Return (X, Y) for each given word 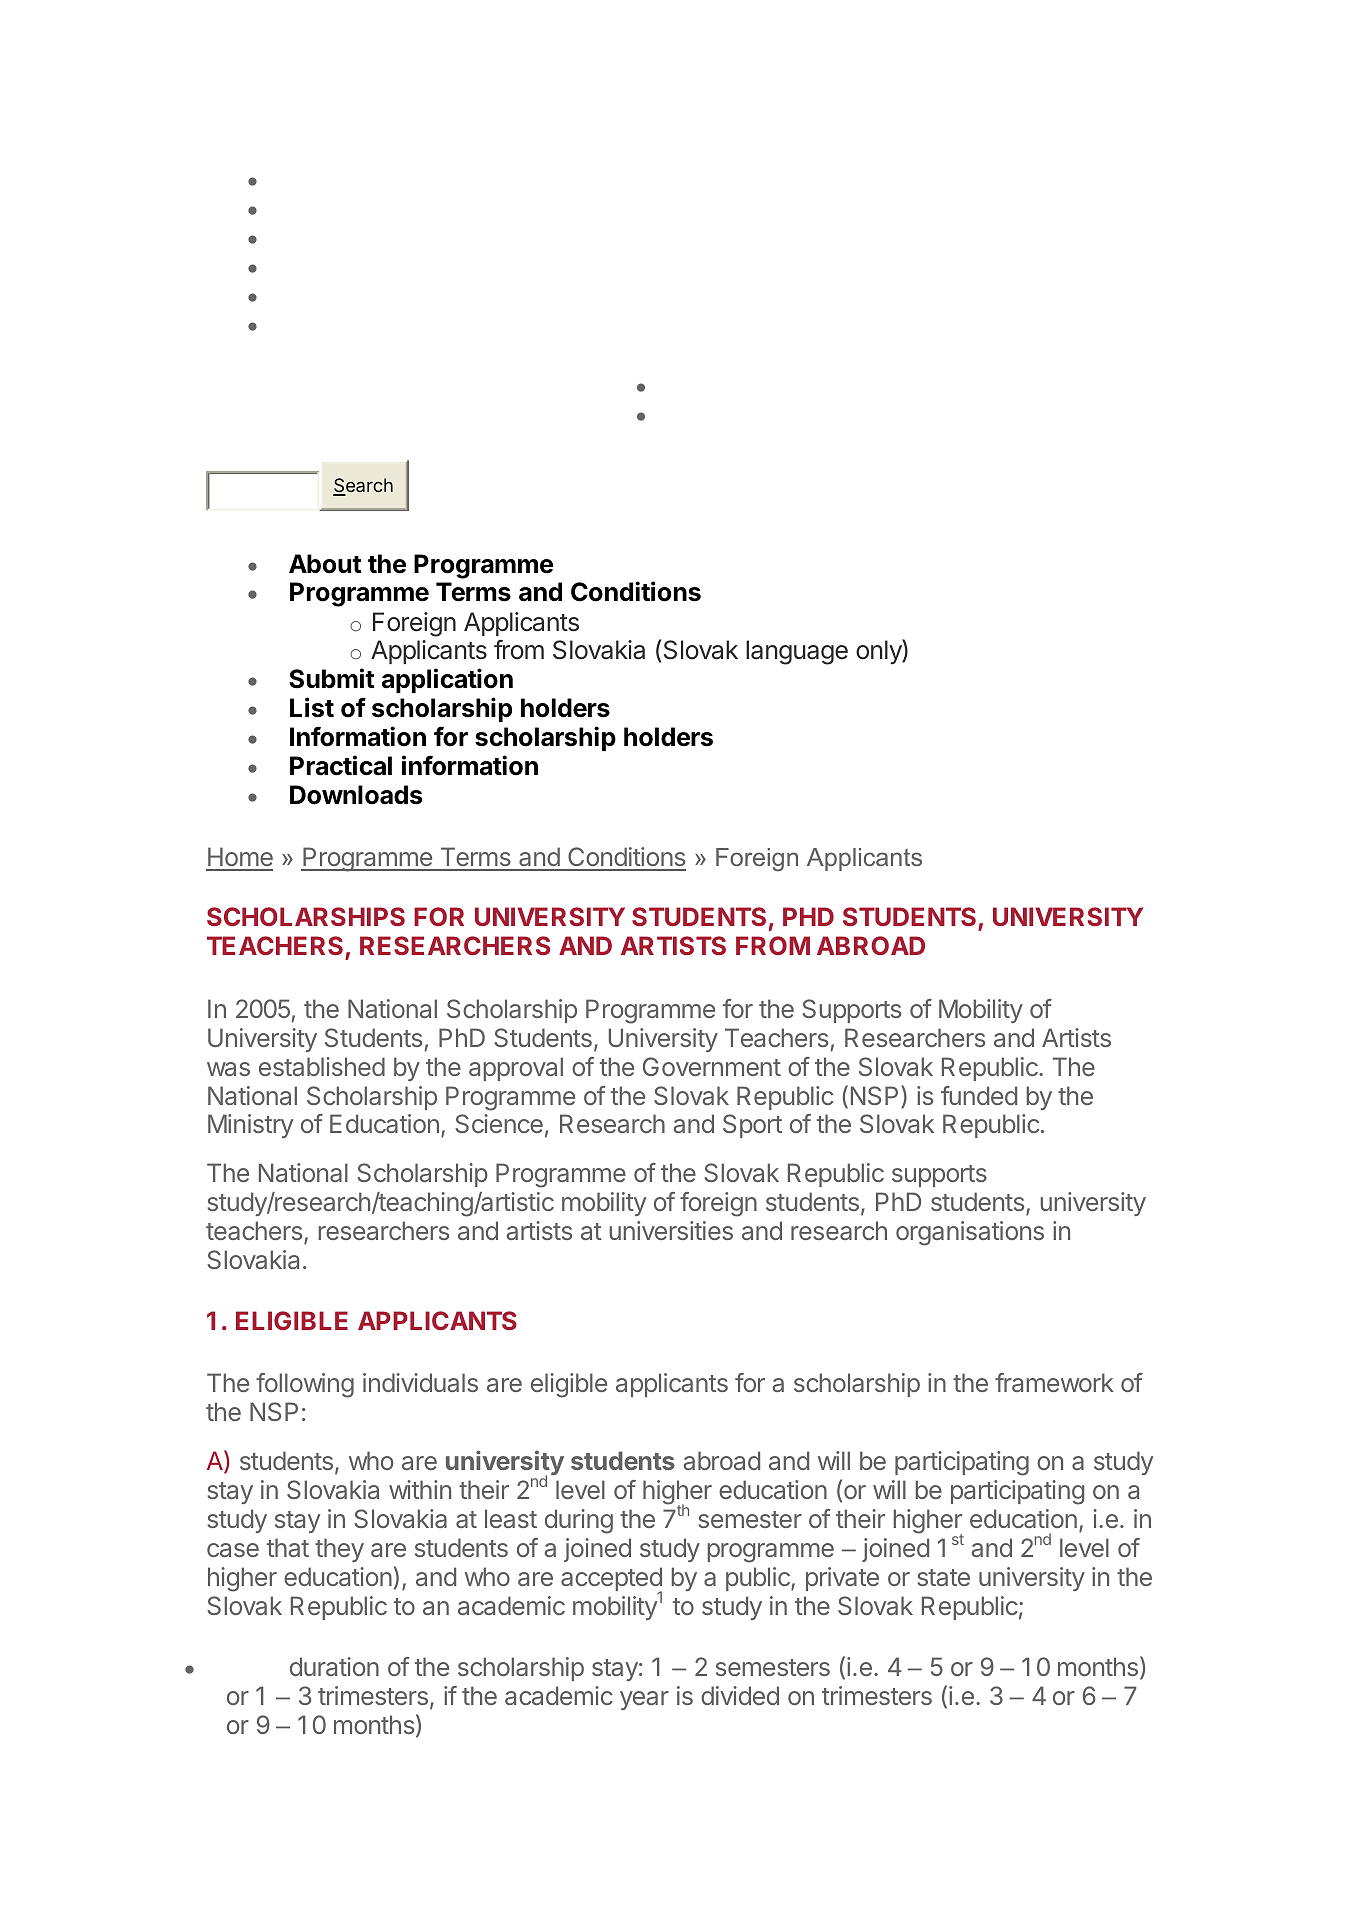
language (797, 652)
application (447, 680)
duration (334, 1666)
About (325, 564)
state (943, 1577)
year (644, 1700)
